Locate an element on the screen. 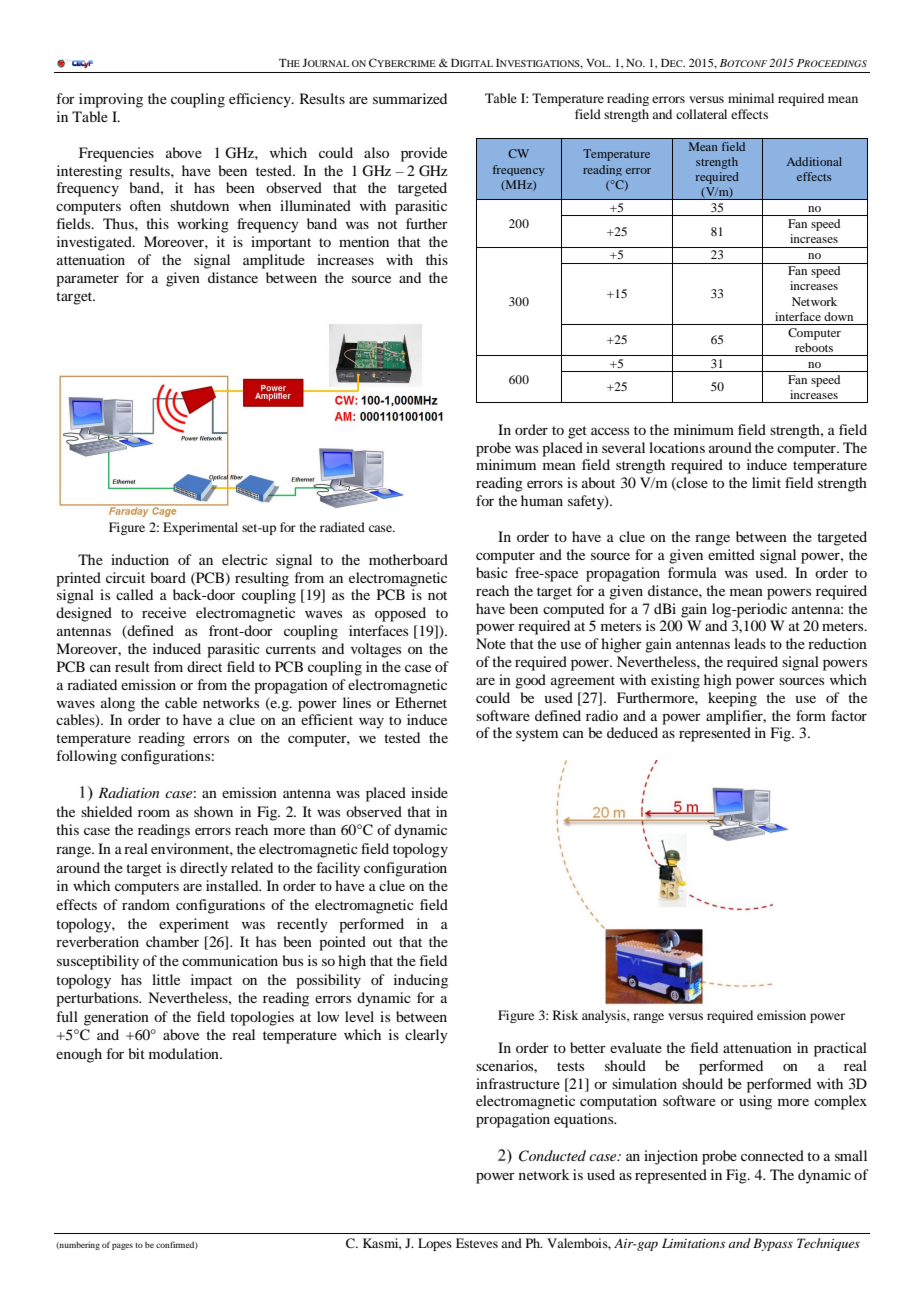 The image size is (924, 1307). minimal is located at coordinates (751, 98).
